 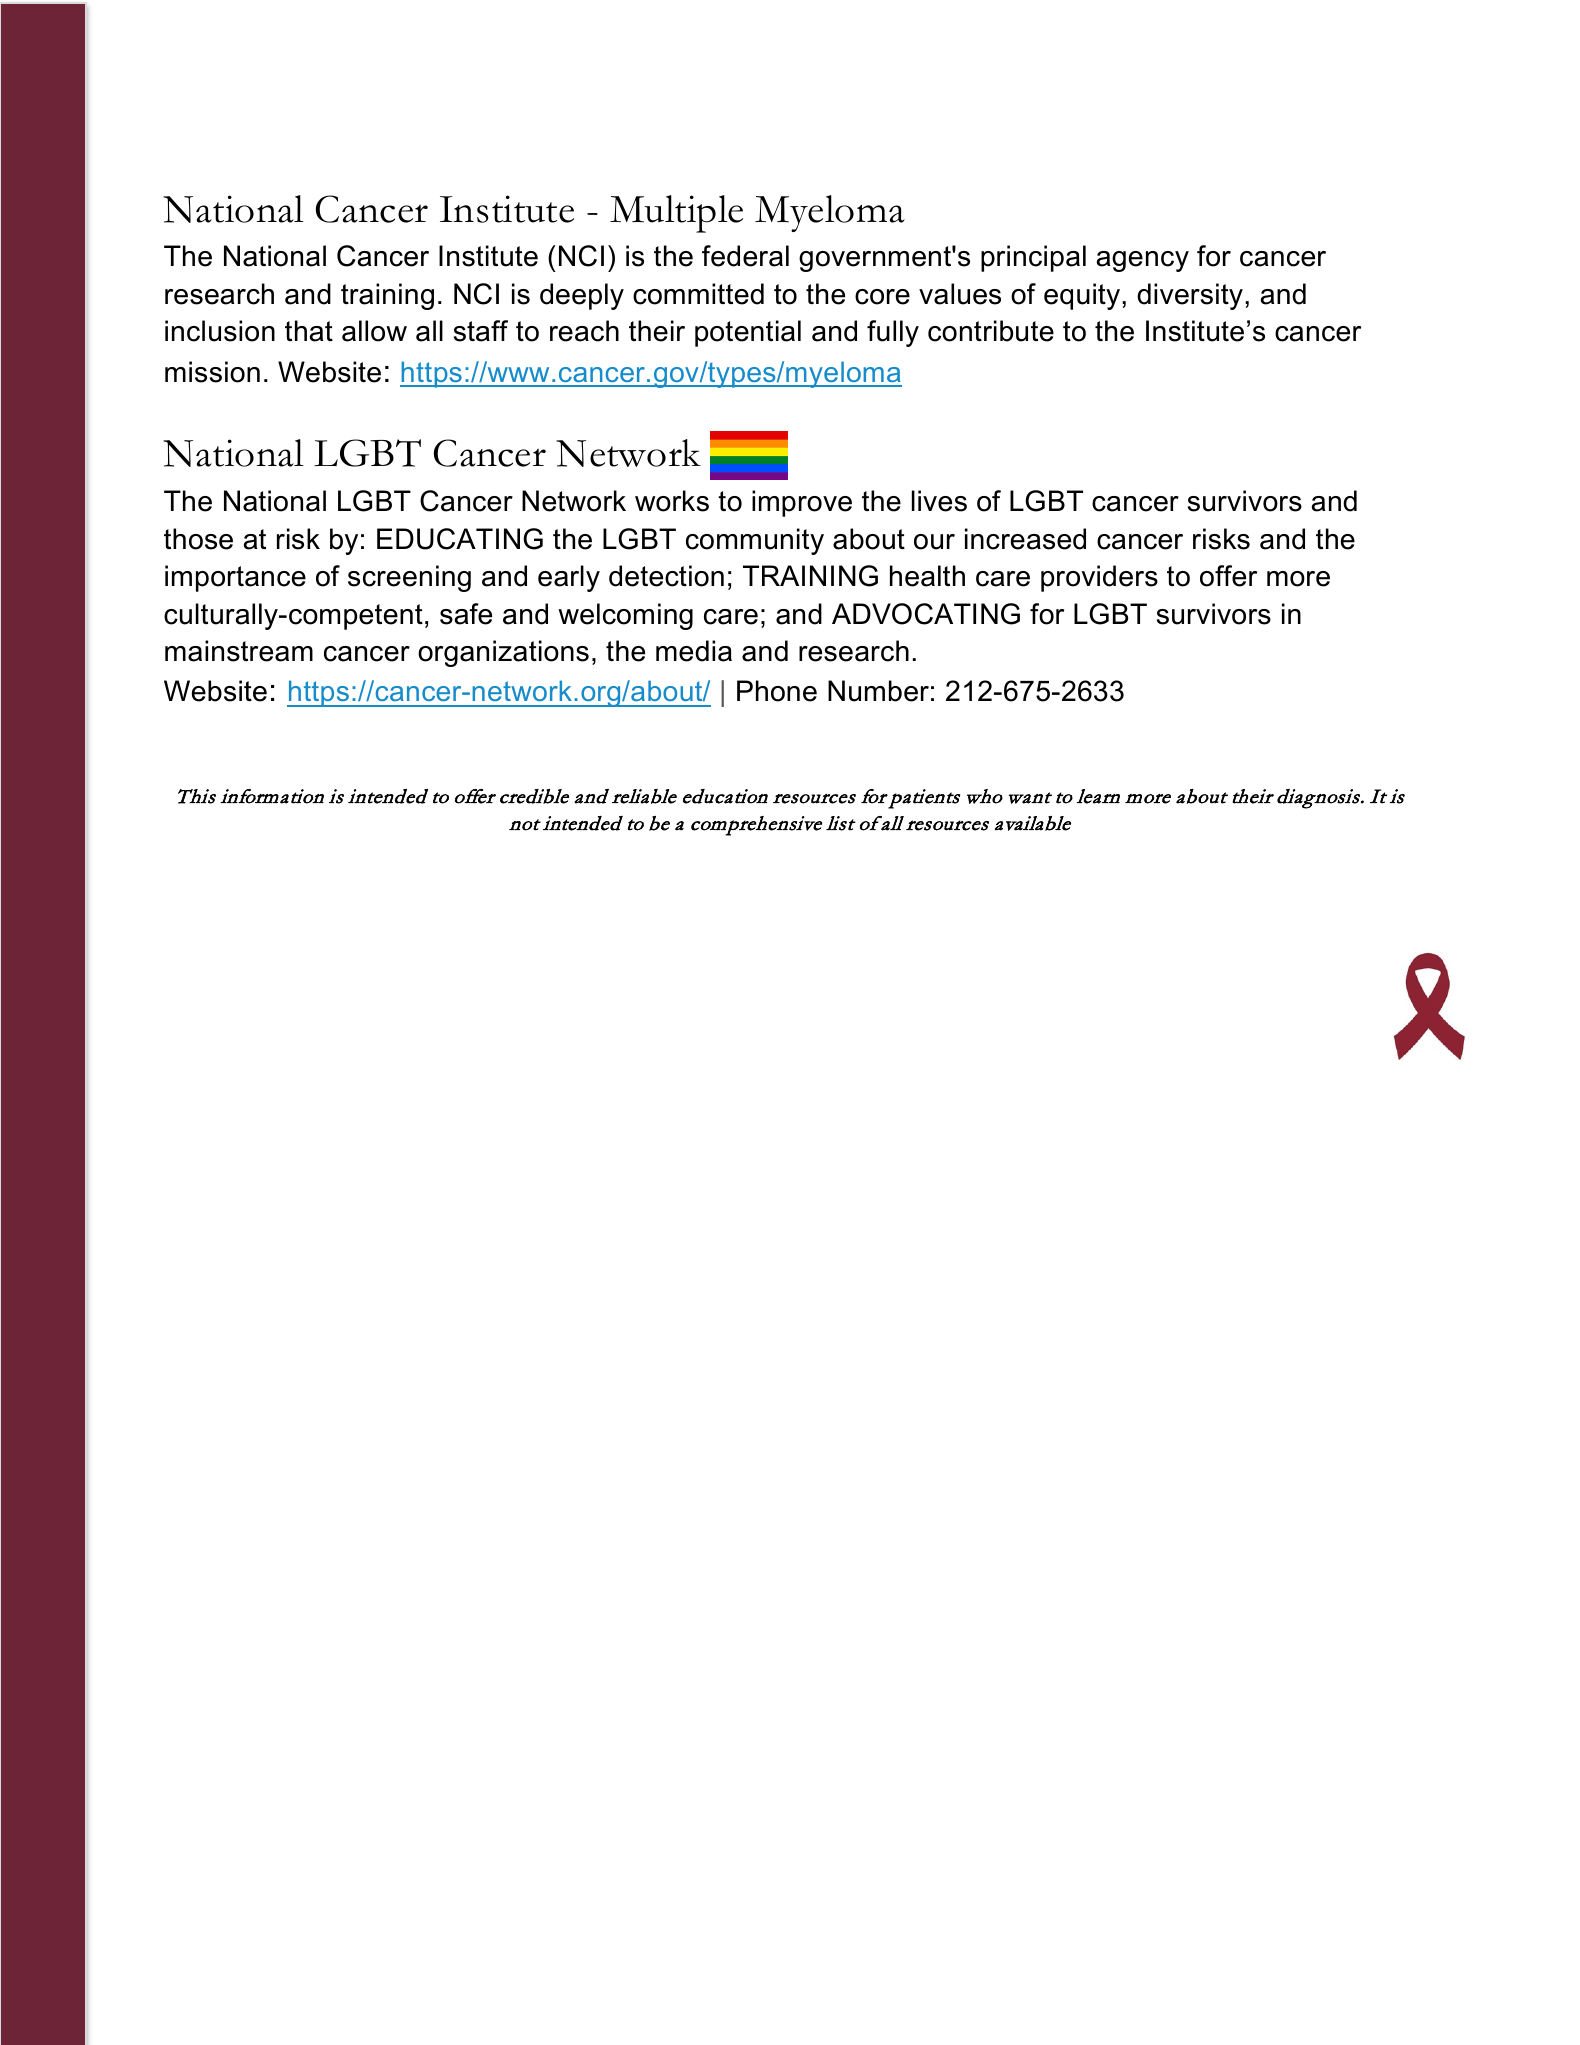 What do you see at coordinates (309, 331) in the page?
I see `that` at bounding box center [309, 331].
